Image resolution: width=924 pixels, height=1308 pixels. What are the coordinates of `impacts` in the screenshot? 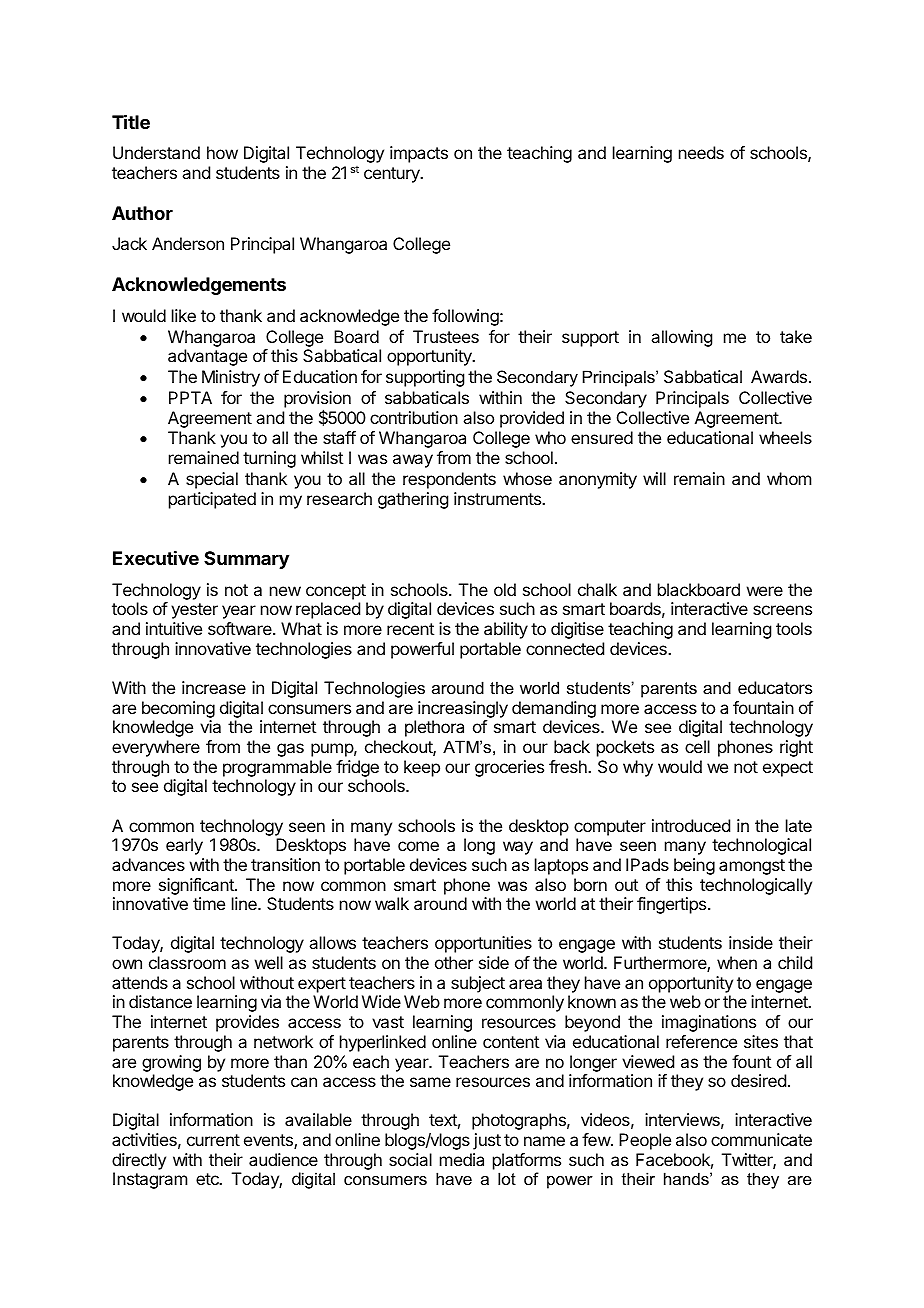 It's located at (419, 154).
